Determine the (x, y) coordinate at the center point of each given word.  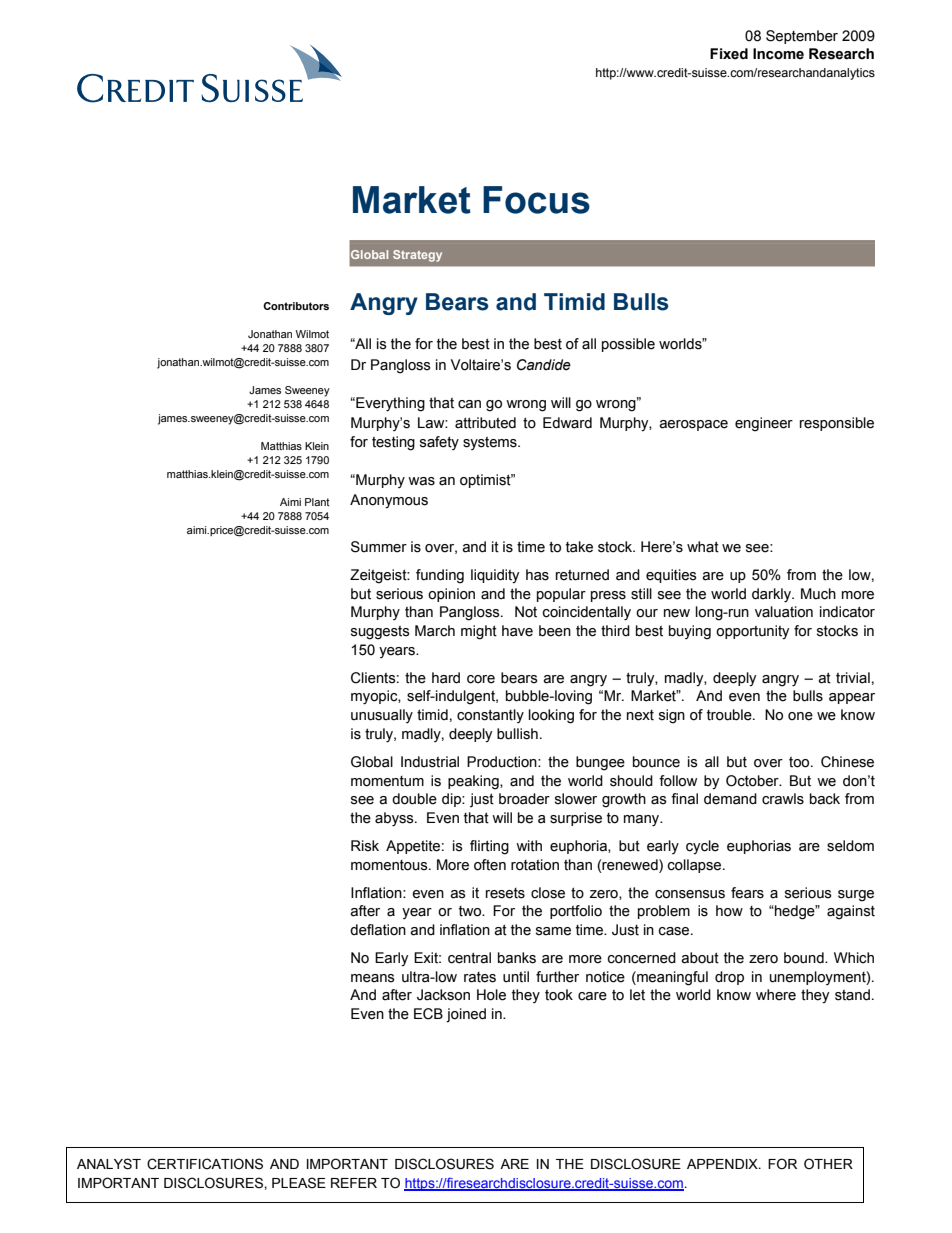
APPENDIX (723, 1164)
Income (778, 54)
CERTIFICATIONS (205, 1164)
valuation (784, 612)
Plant (317, 502)
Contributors (296, 306)
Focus (536, 200)
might (479, 632)
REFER (354, 1183)
